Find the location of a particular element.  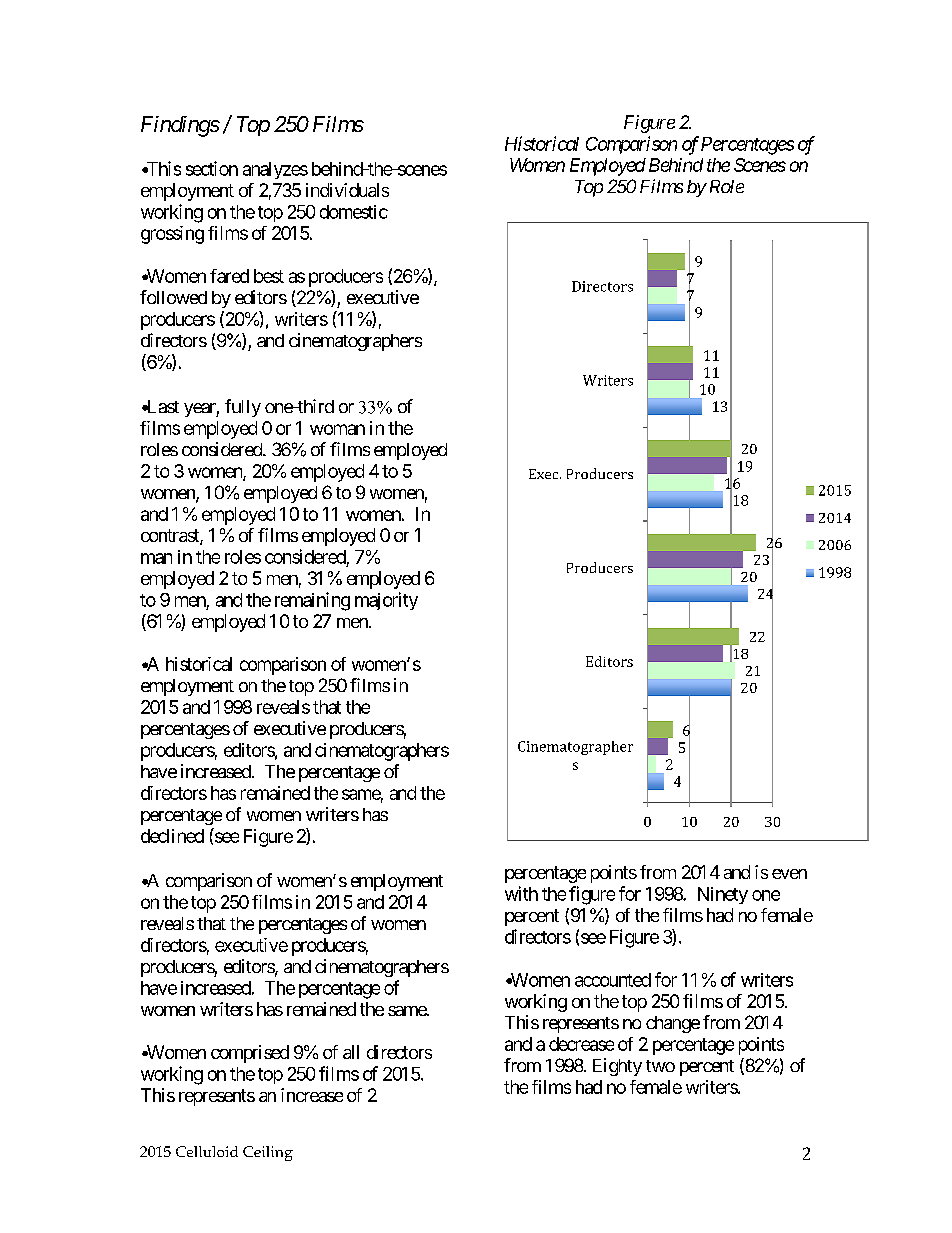

majority is located at coordinates (386, 601).
